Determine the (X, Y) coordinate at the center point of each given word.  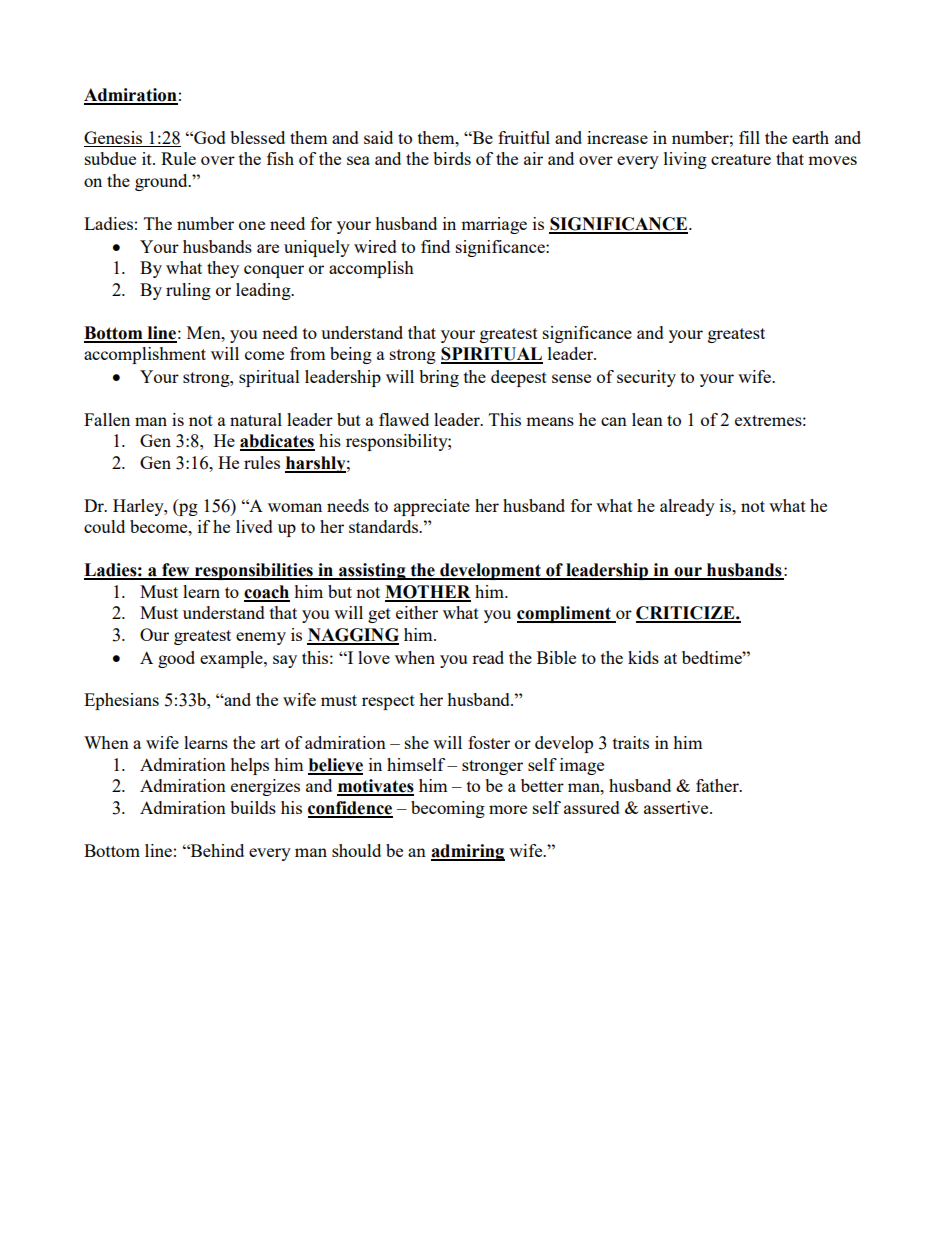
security (646, 378)
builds (253, 807)
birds (452, 158)
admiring (468, 852)
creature (741, 159)
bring (439, 378)
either (417, 612)
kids (643, 657)
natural (256, 419)
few (176, 571)
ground (162, 182)
